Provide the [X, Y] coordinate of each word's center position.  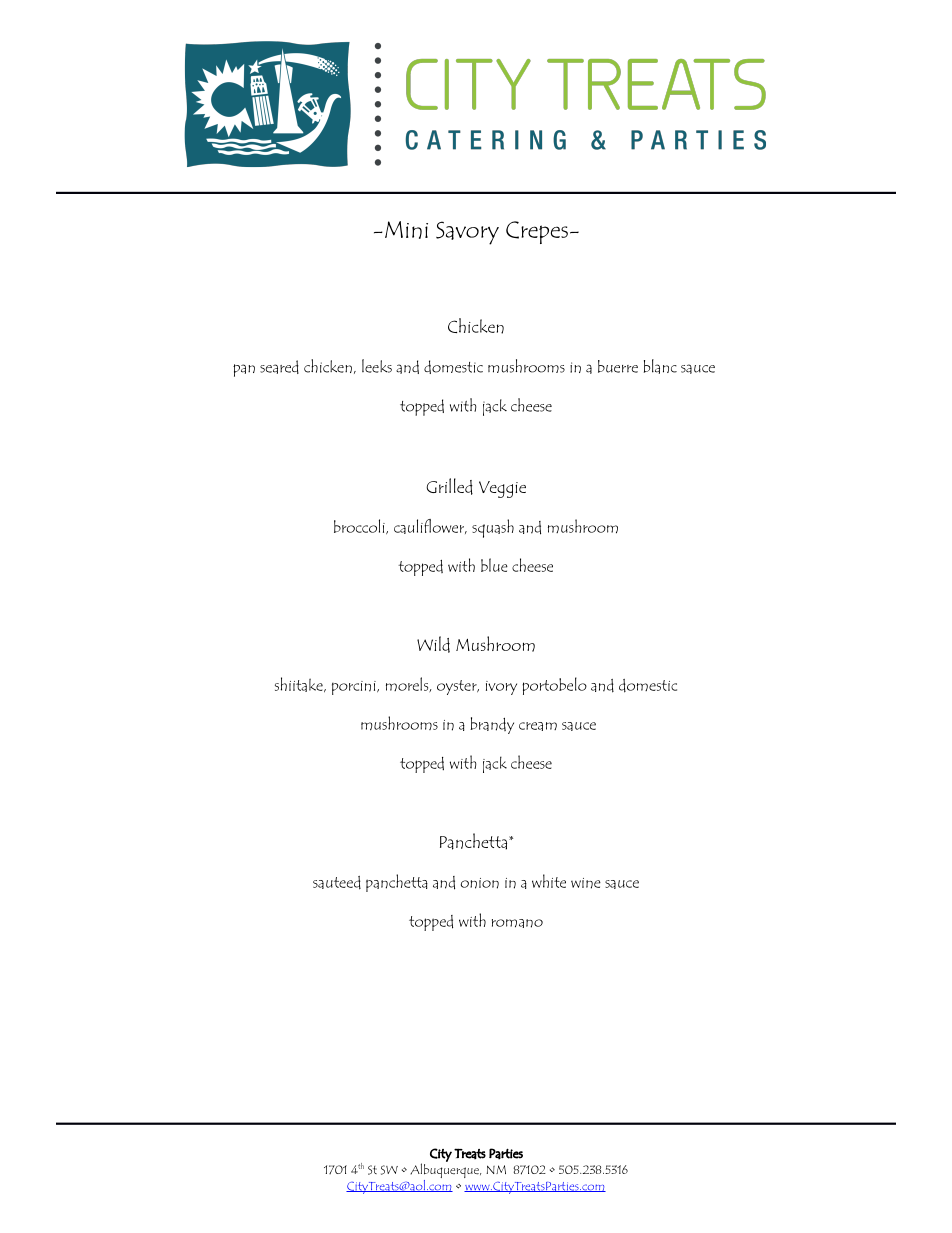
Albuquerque [445, 1171]
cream [538, 726]
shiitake [300, 685]
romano [517, 923]
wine [586, 883]
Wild [433, 644]
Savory [467, 233]
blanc [660, 366]
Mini [405, 230]
